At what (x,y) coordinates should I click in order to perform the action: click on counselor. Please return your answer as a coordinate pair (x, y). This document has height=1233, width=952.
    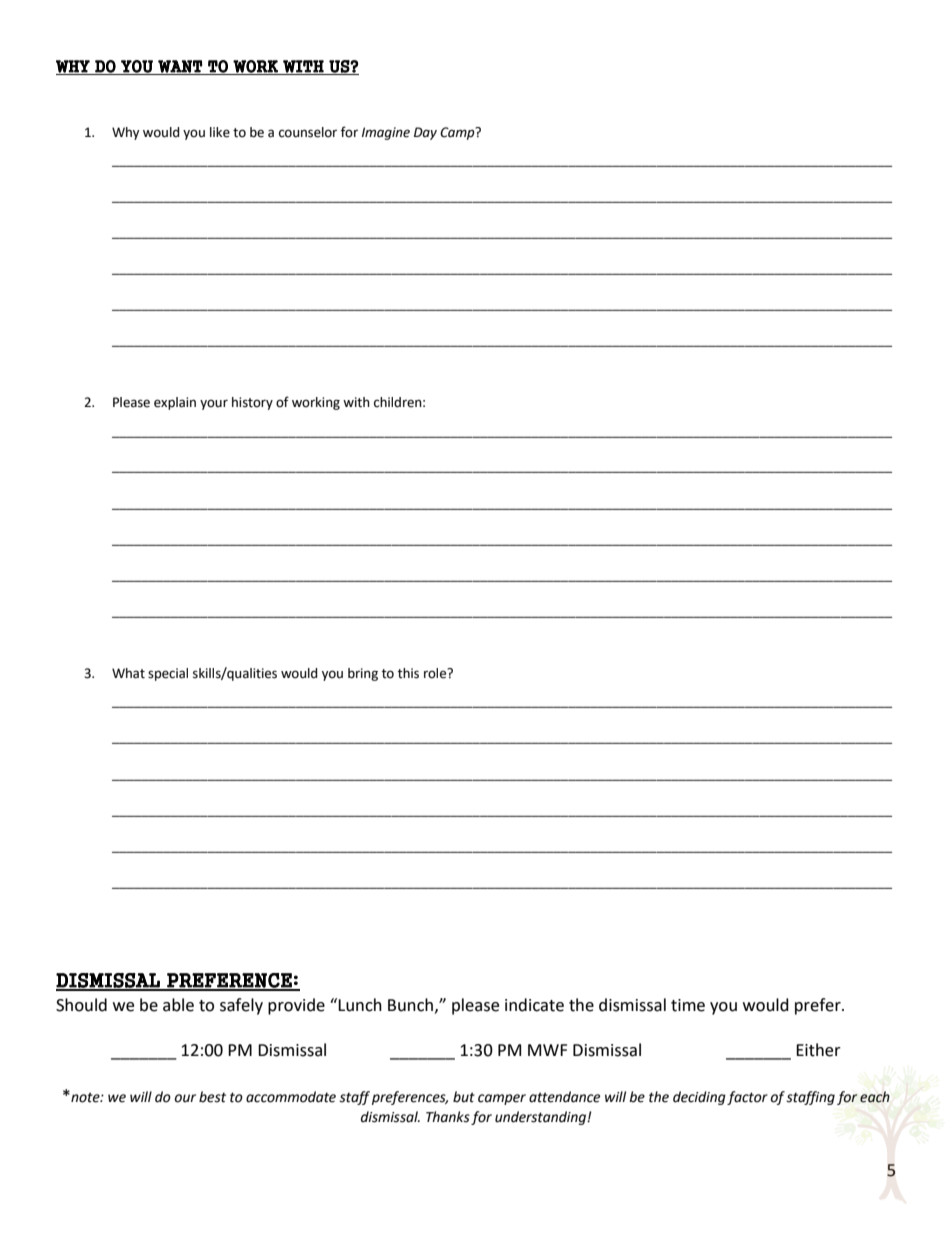
    Looking at the image, I should click on (308, 132).
